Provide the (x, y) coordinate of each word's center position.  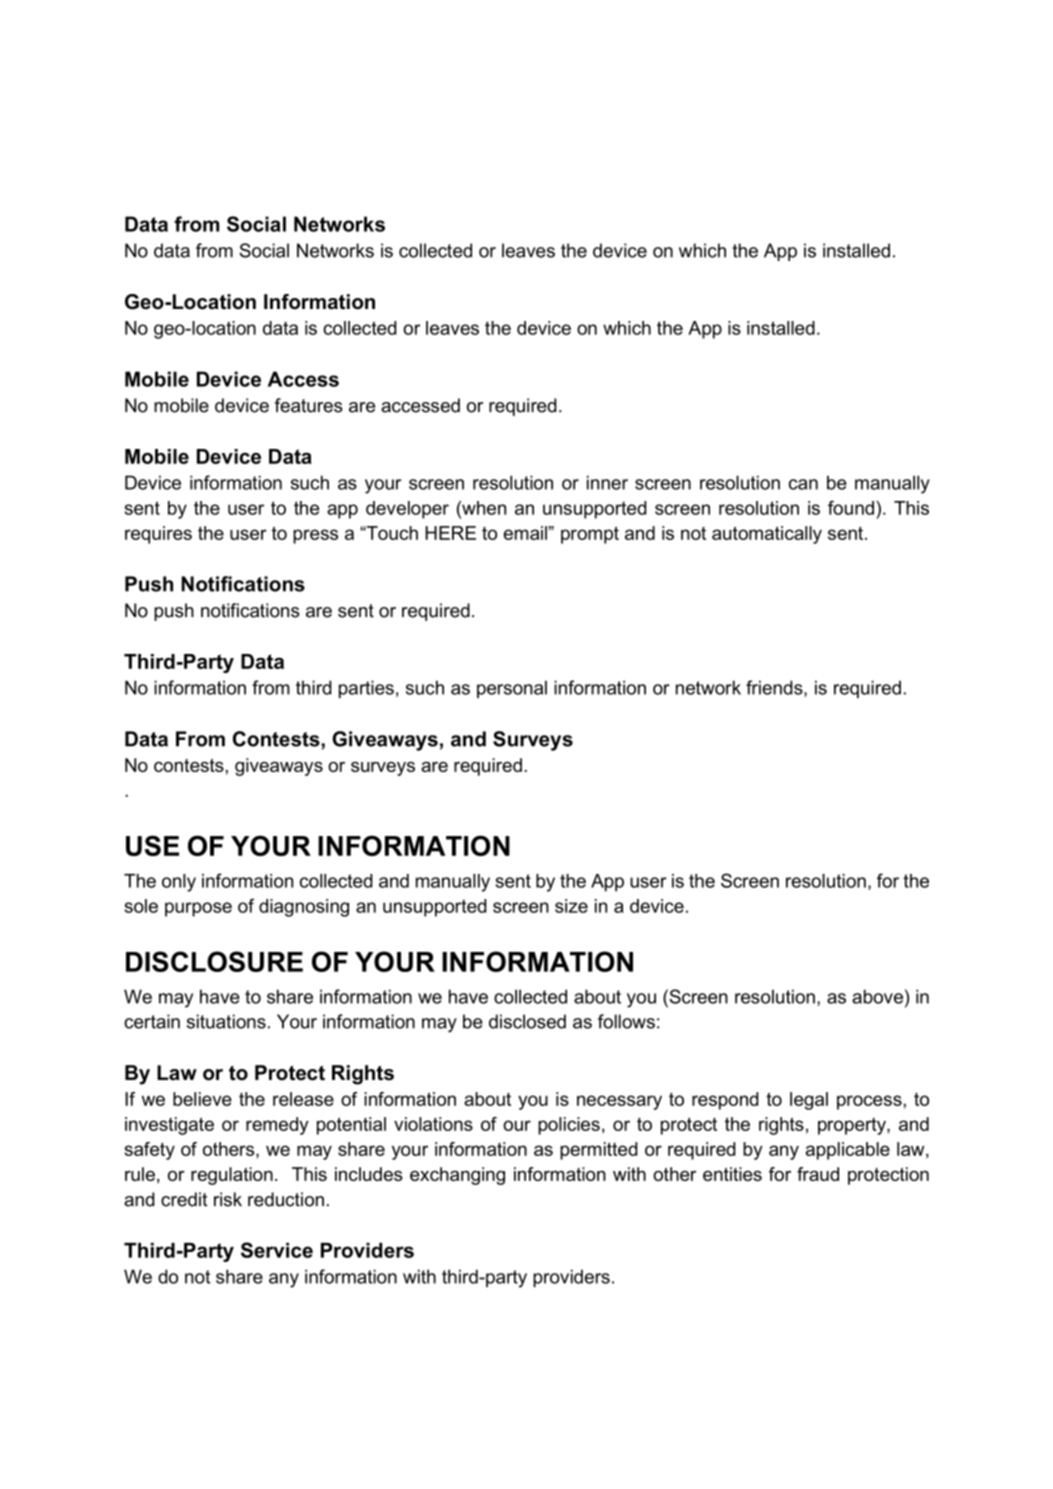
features (309, 405)
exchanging (457, 1176)
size (571, 906)
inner (607, 482)
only (179, 883)
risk (228, 1199)
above (877, 996)
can (803, 484)
